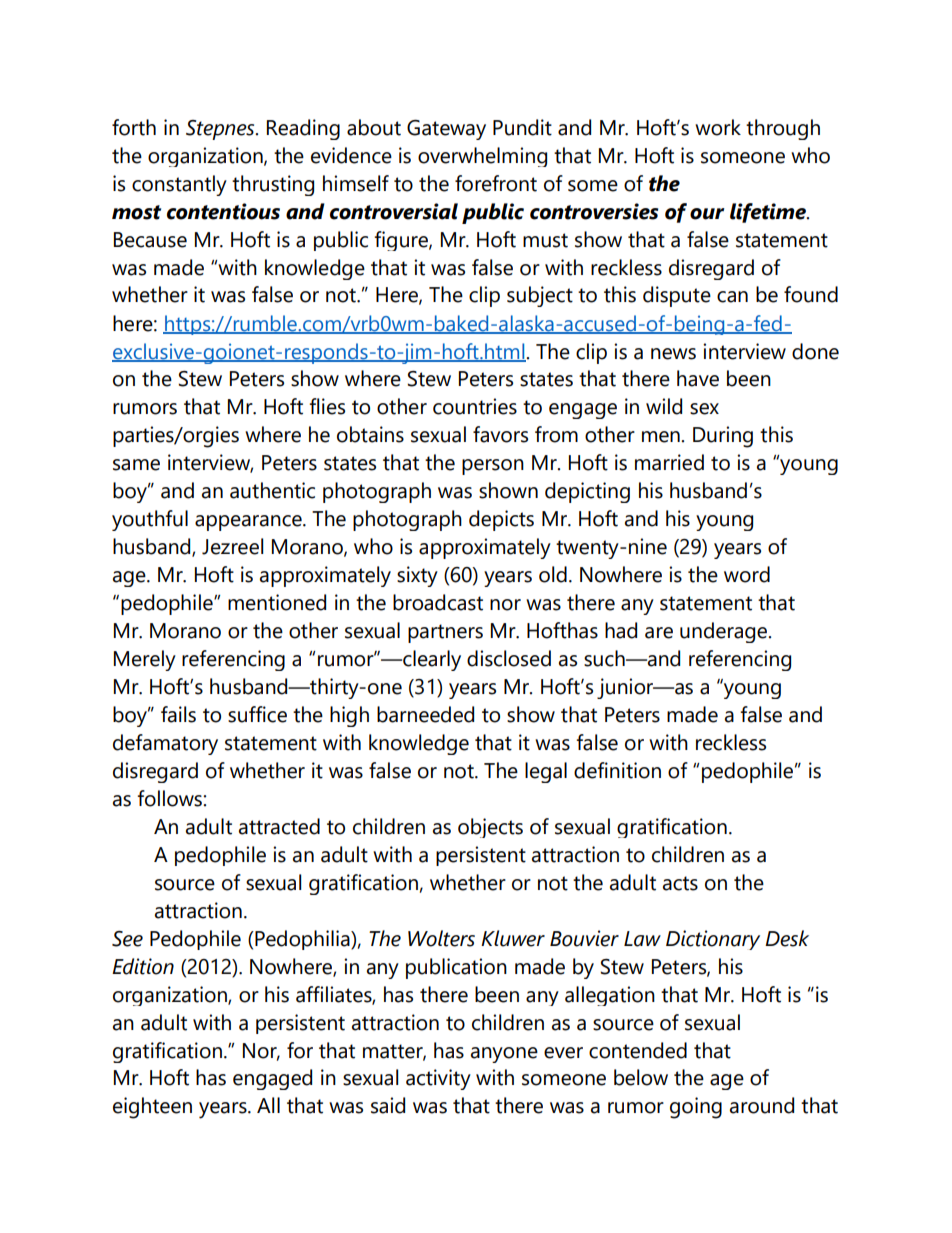 This screenshot has width=952, height=1233. Describe the element at coordinates (438, 1079) in the screenshot. I see `activity` at that location.
